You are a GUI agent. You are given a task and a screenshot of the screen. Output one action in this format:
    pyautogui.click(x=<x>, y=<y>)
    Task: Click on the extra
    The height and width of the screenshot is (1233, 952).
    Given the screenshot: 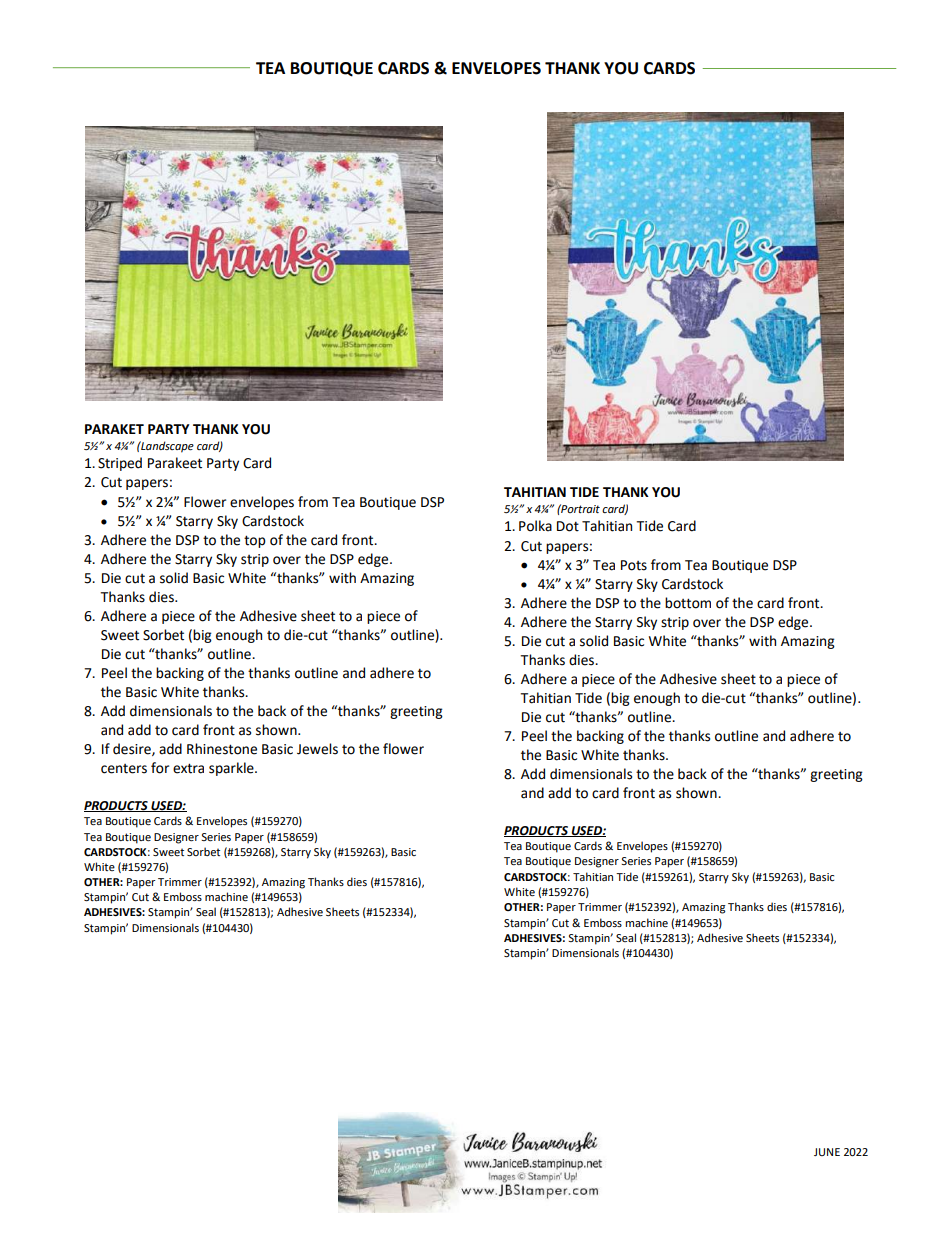 What is the action you would take?
    pyautogui.click(x=188, y=768)
